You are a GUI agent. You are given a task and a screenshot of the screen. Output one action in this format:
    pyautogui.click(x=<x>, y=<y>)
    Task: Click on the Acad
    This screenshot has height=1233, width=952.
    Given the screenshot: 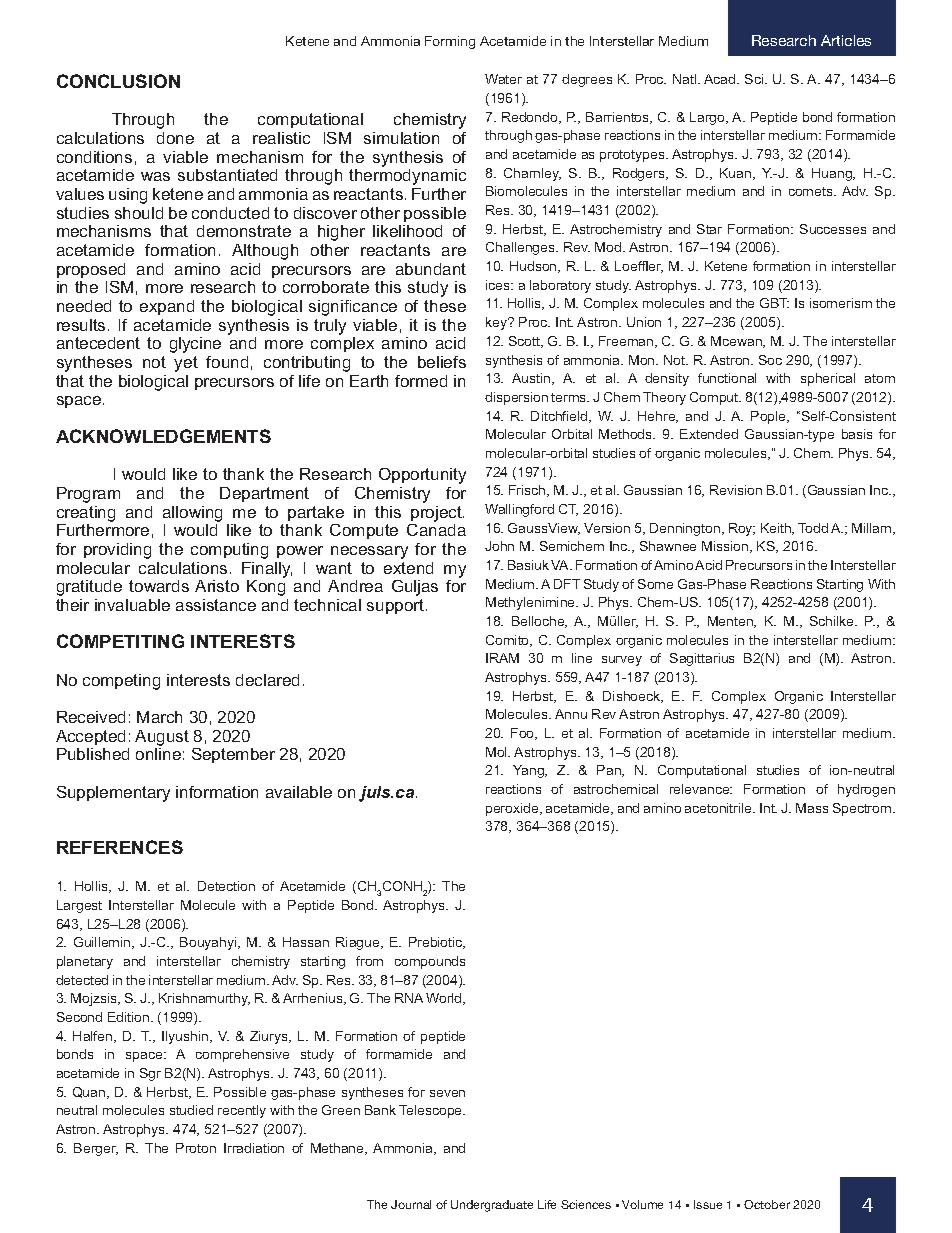 What is the action you would take?
    pyautogui.click(x=721, y=79)
